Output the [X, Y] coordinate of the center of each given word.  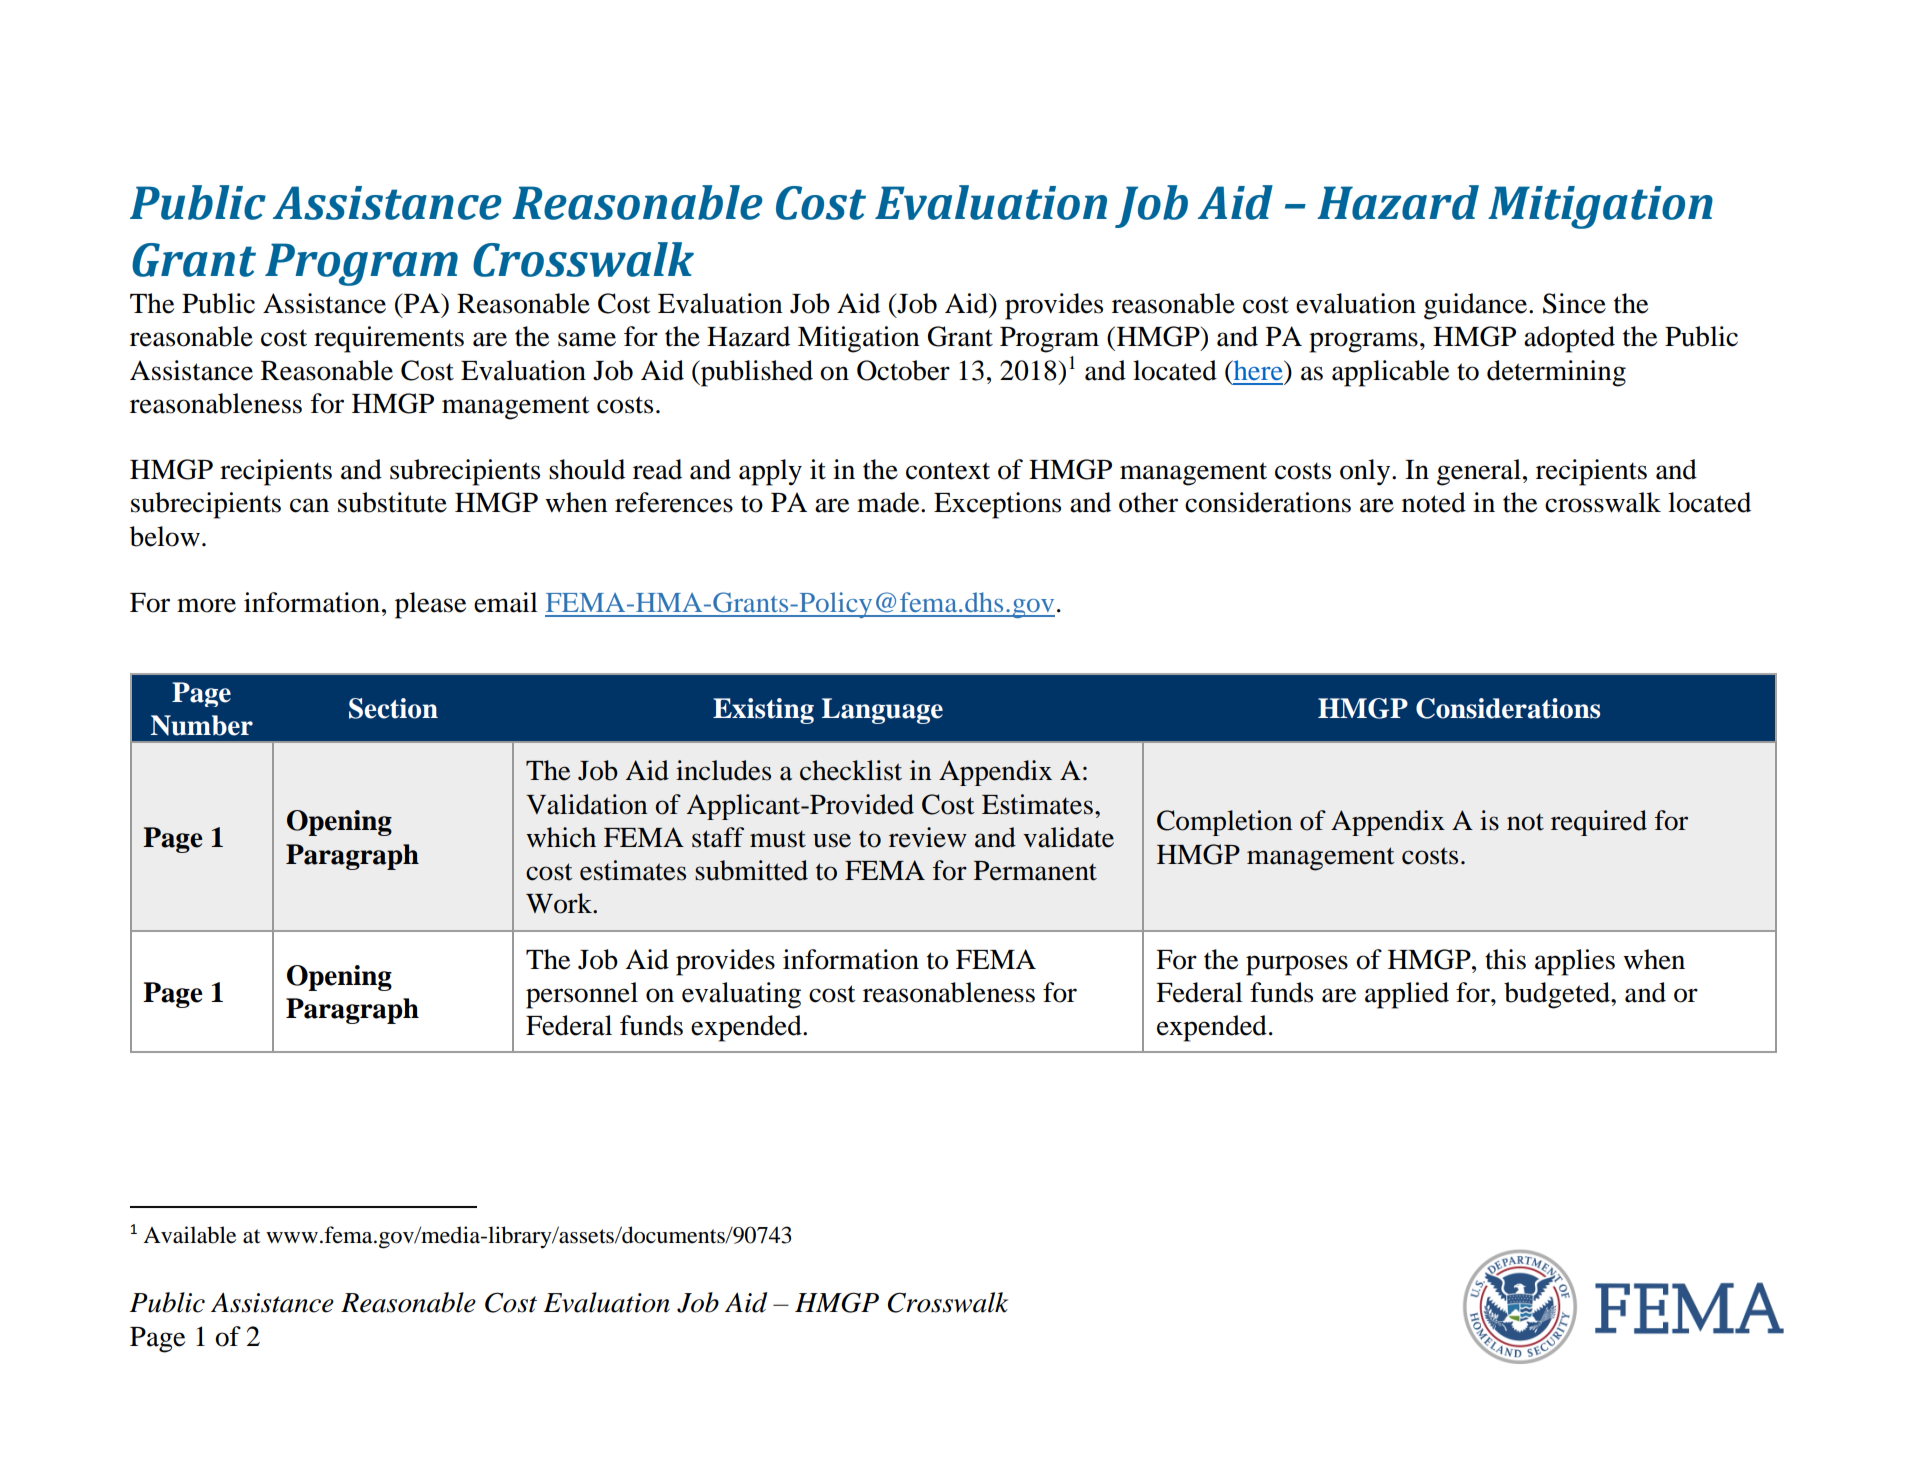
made [889, 502]
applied [1407, 995]
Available [189, 1235]
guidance [1477, 306]
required [1599, 823]
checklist [851, 770]
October [903, 370]
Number [202, 725]
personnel [582, 995]
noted [1434, 502]
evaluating [741, 995]
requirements [389, 339]
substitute [392, 502]
